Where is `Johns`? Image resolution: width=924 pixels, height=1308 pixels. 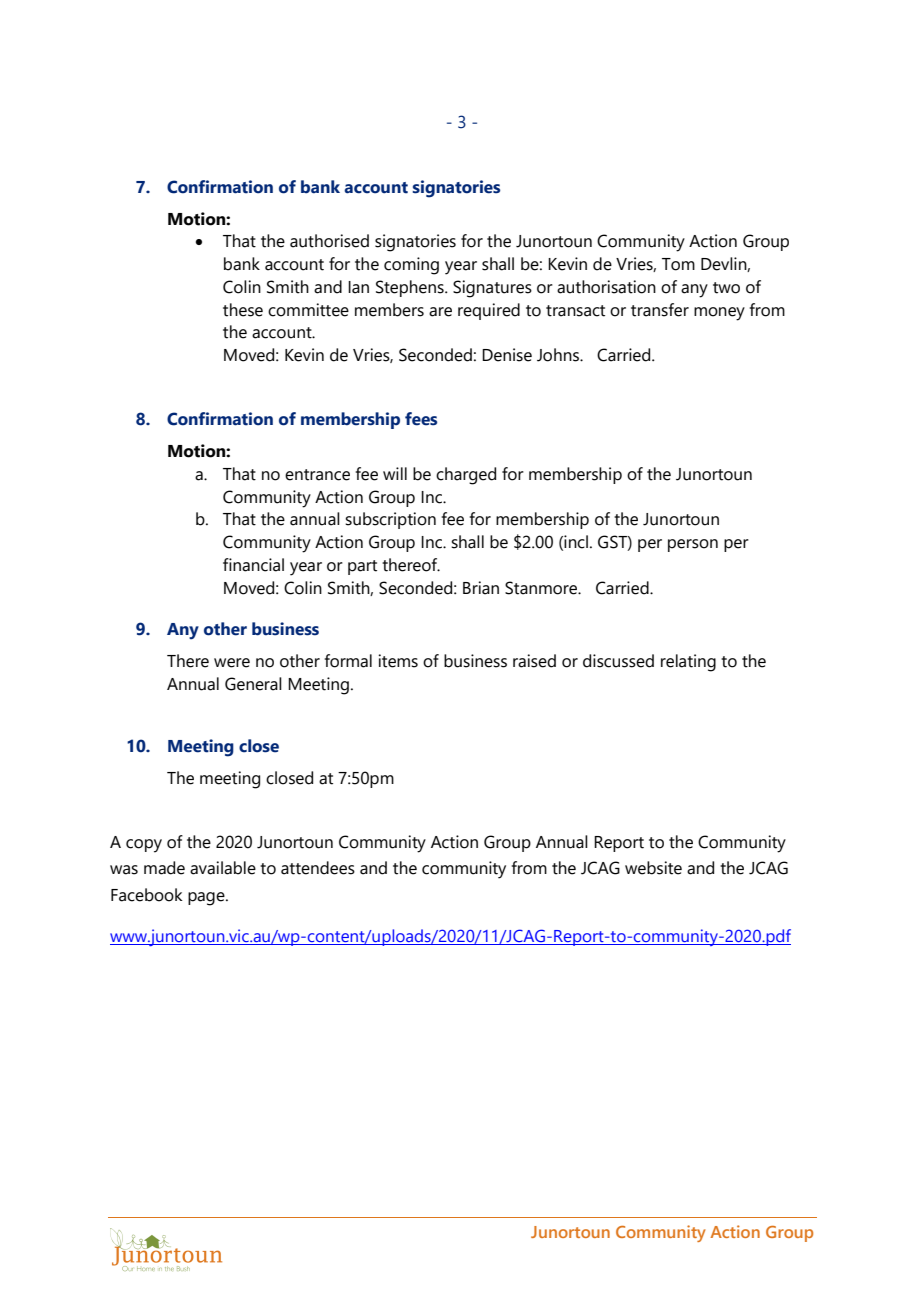
Johns is located at coordinates (559, 355).
